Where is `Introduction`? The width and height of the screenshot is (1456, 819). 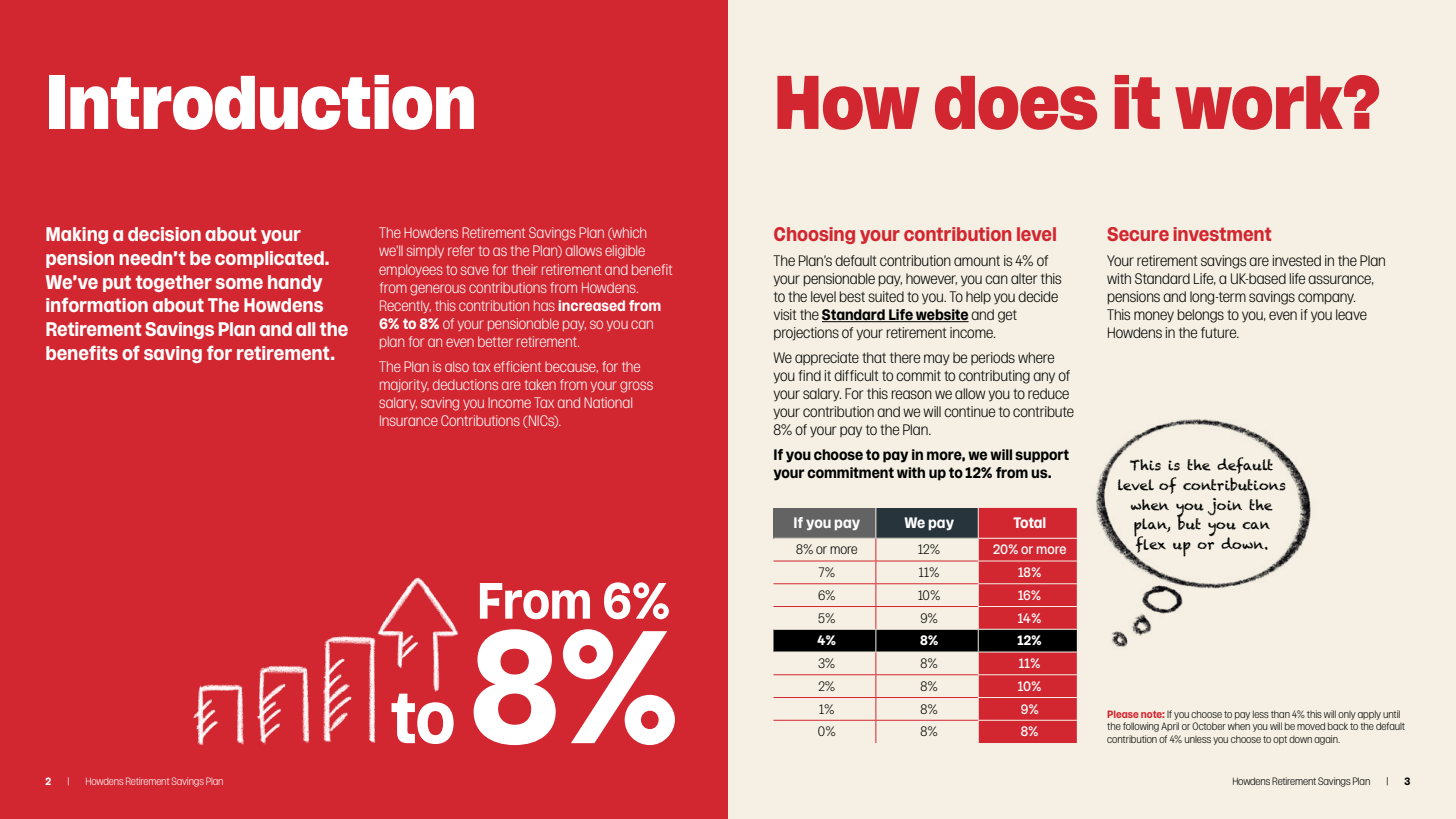 Introduction is located at coordinates (261, 102).
